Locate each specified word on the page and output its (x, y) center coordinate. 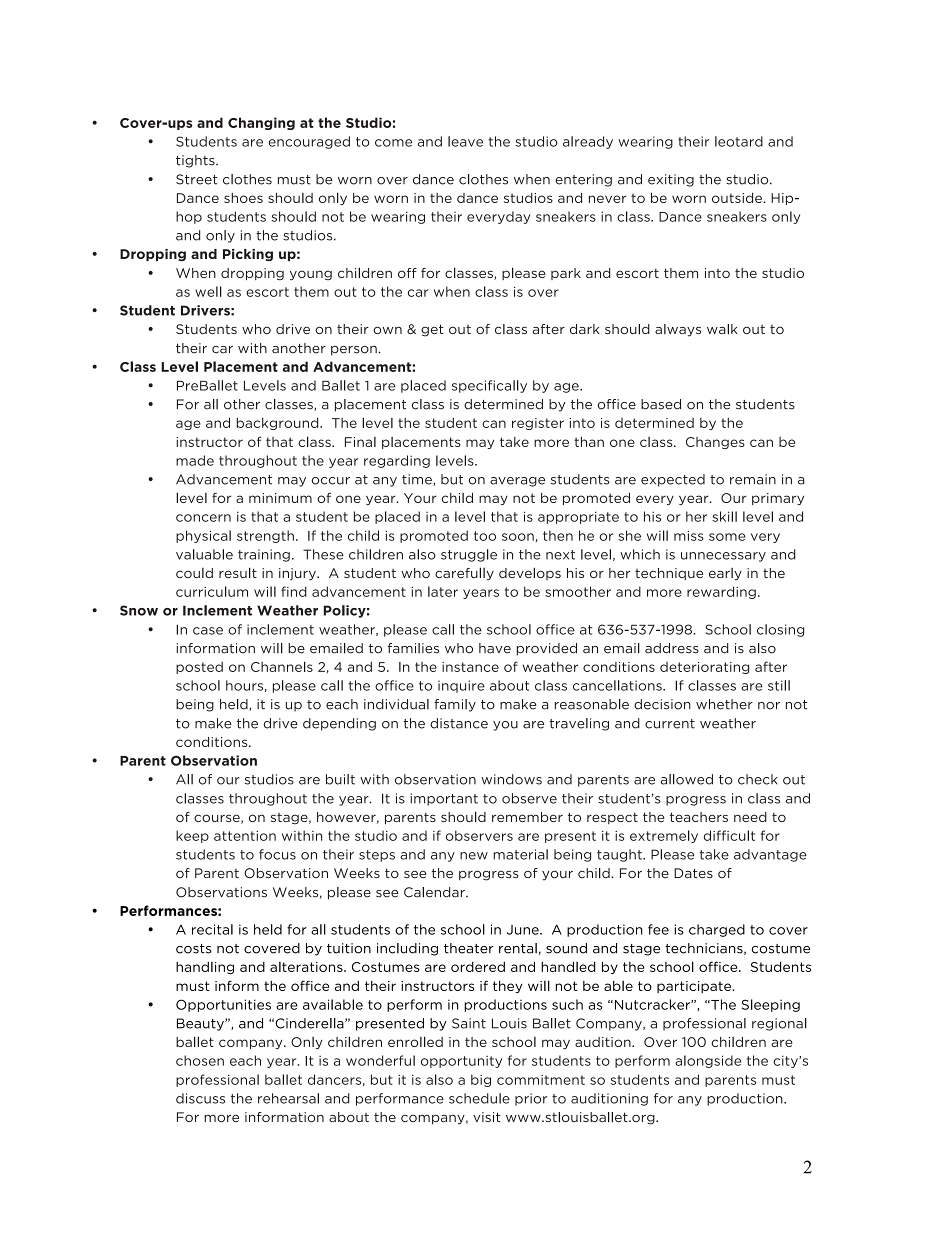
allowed (687, 779)
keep (192, 836)
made (195, 460)
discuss (200, 1098)
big (481, 1080)
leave (465, 141)
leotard (739, 141)
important (444, 799)
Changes (715, 443)
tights (196, 161)
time (418, 480)
